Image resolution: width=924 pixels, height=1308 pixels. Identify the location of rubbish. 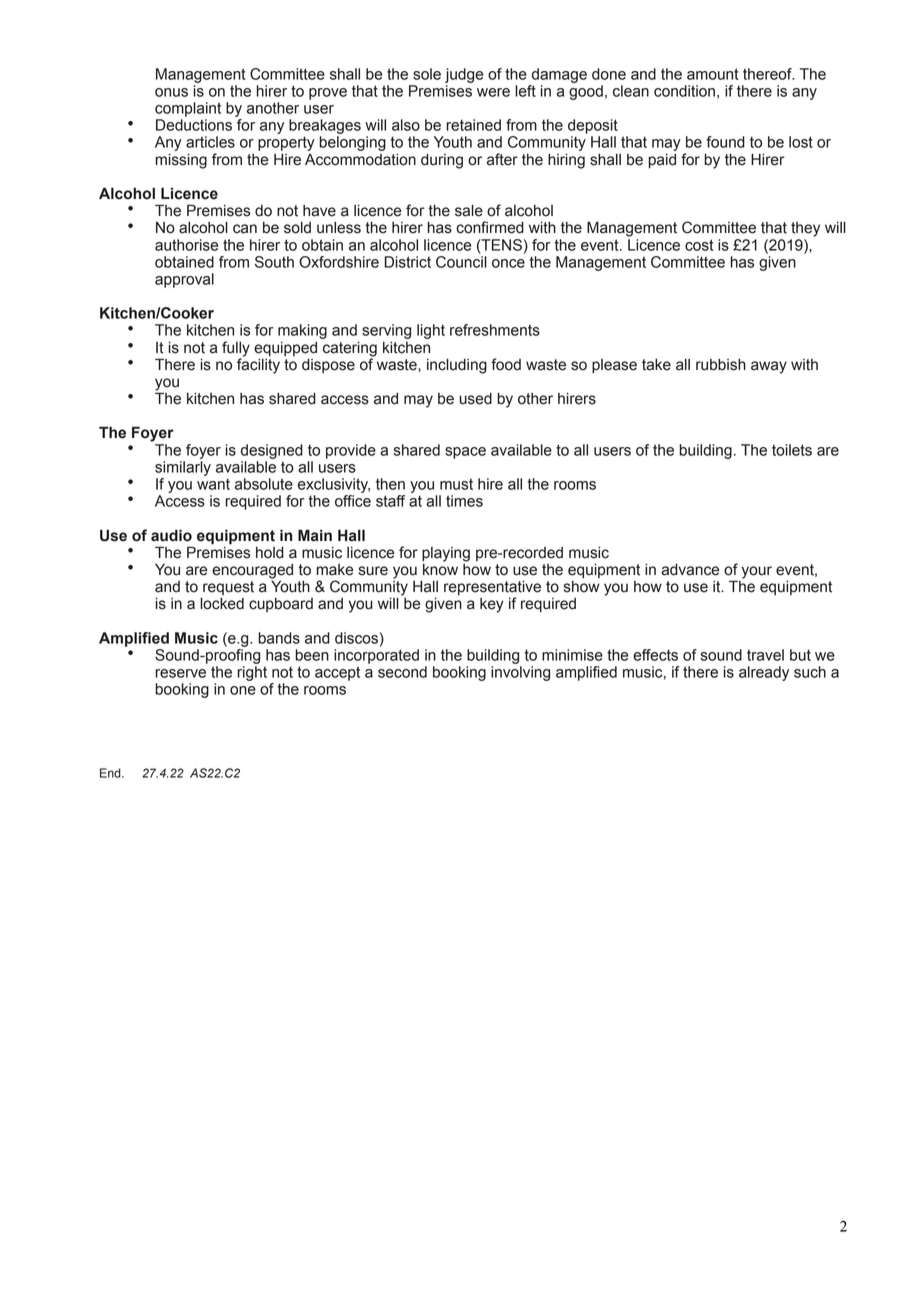
(721, 365).
